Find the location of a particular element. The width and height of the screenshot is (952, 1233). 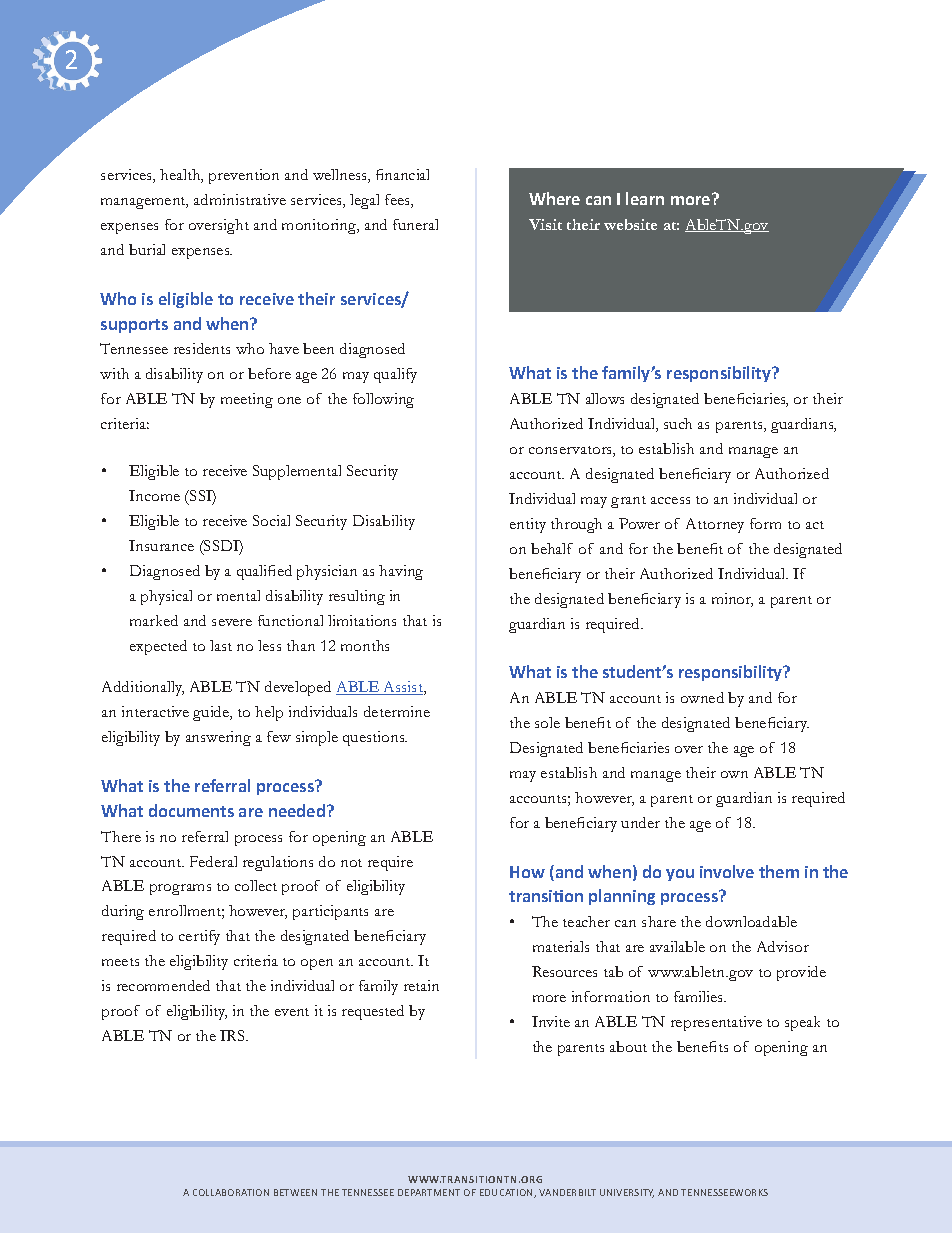

learn is located at coordinates (645, 198).
